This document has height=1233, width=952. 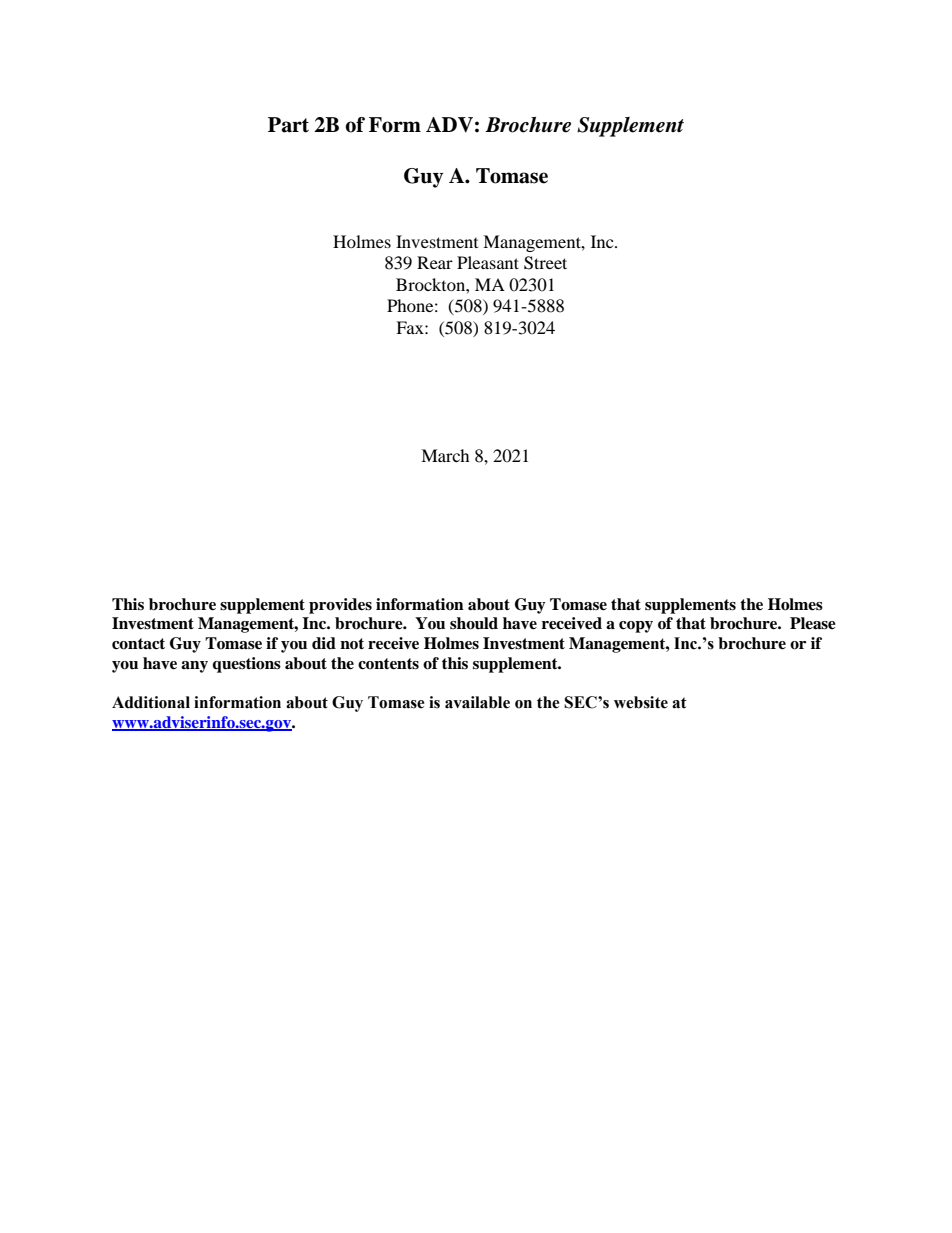 What do you see at coordinates (388, 664) in the document?
I see `contents` at bounding box center [388, 664].
